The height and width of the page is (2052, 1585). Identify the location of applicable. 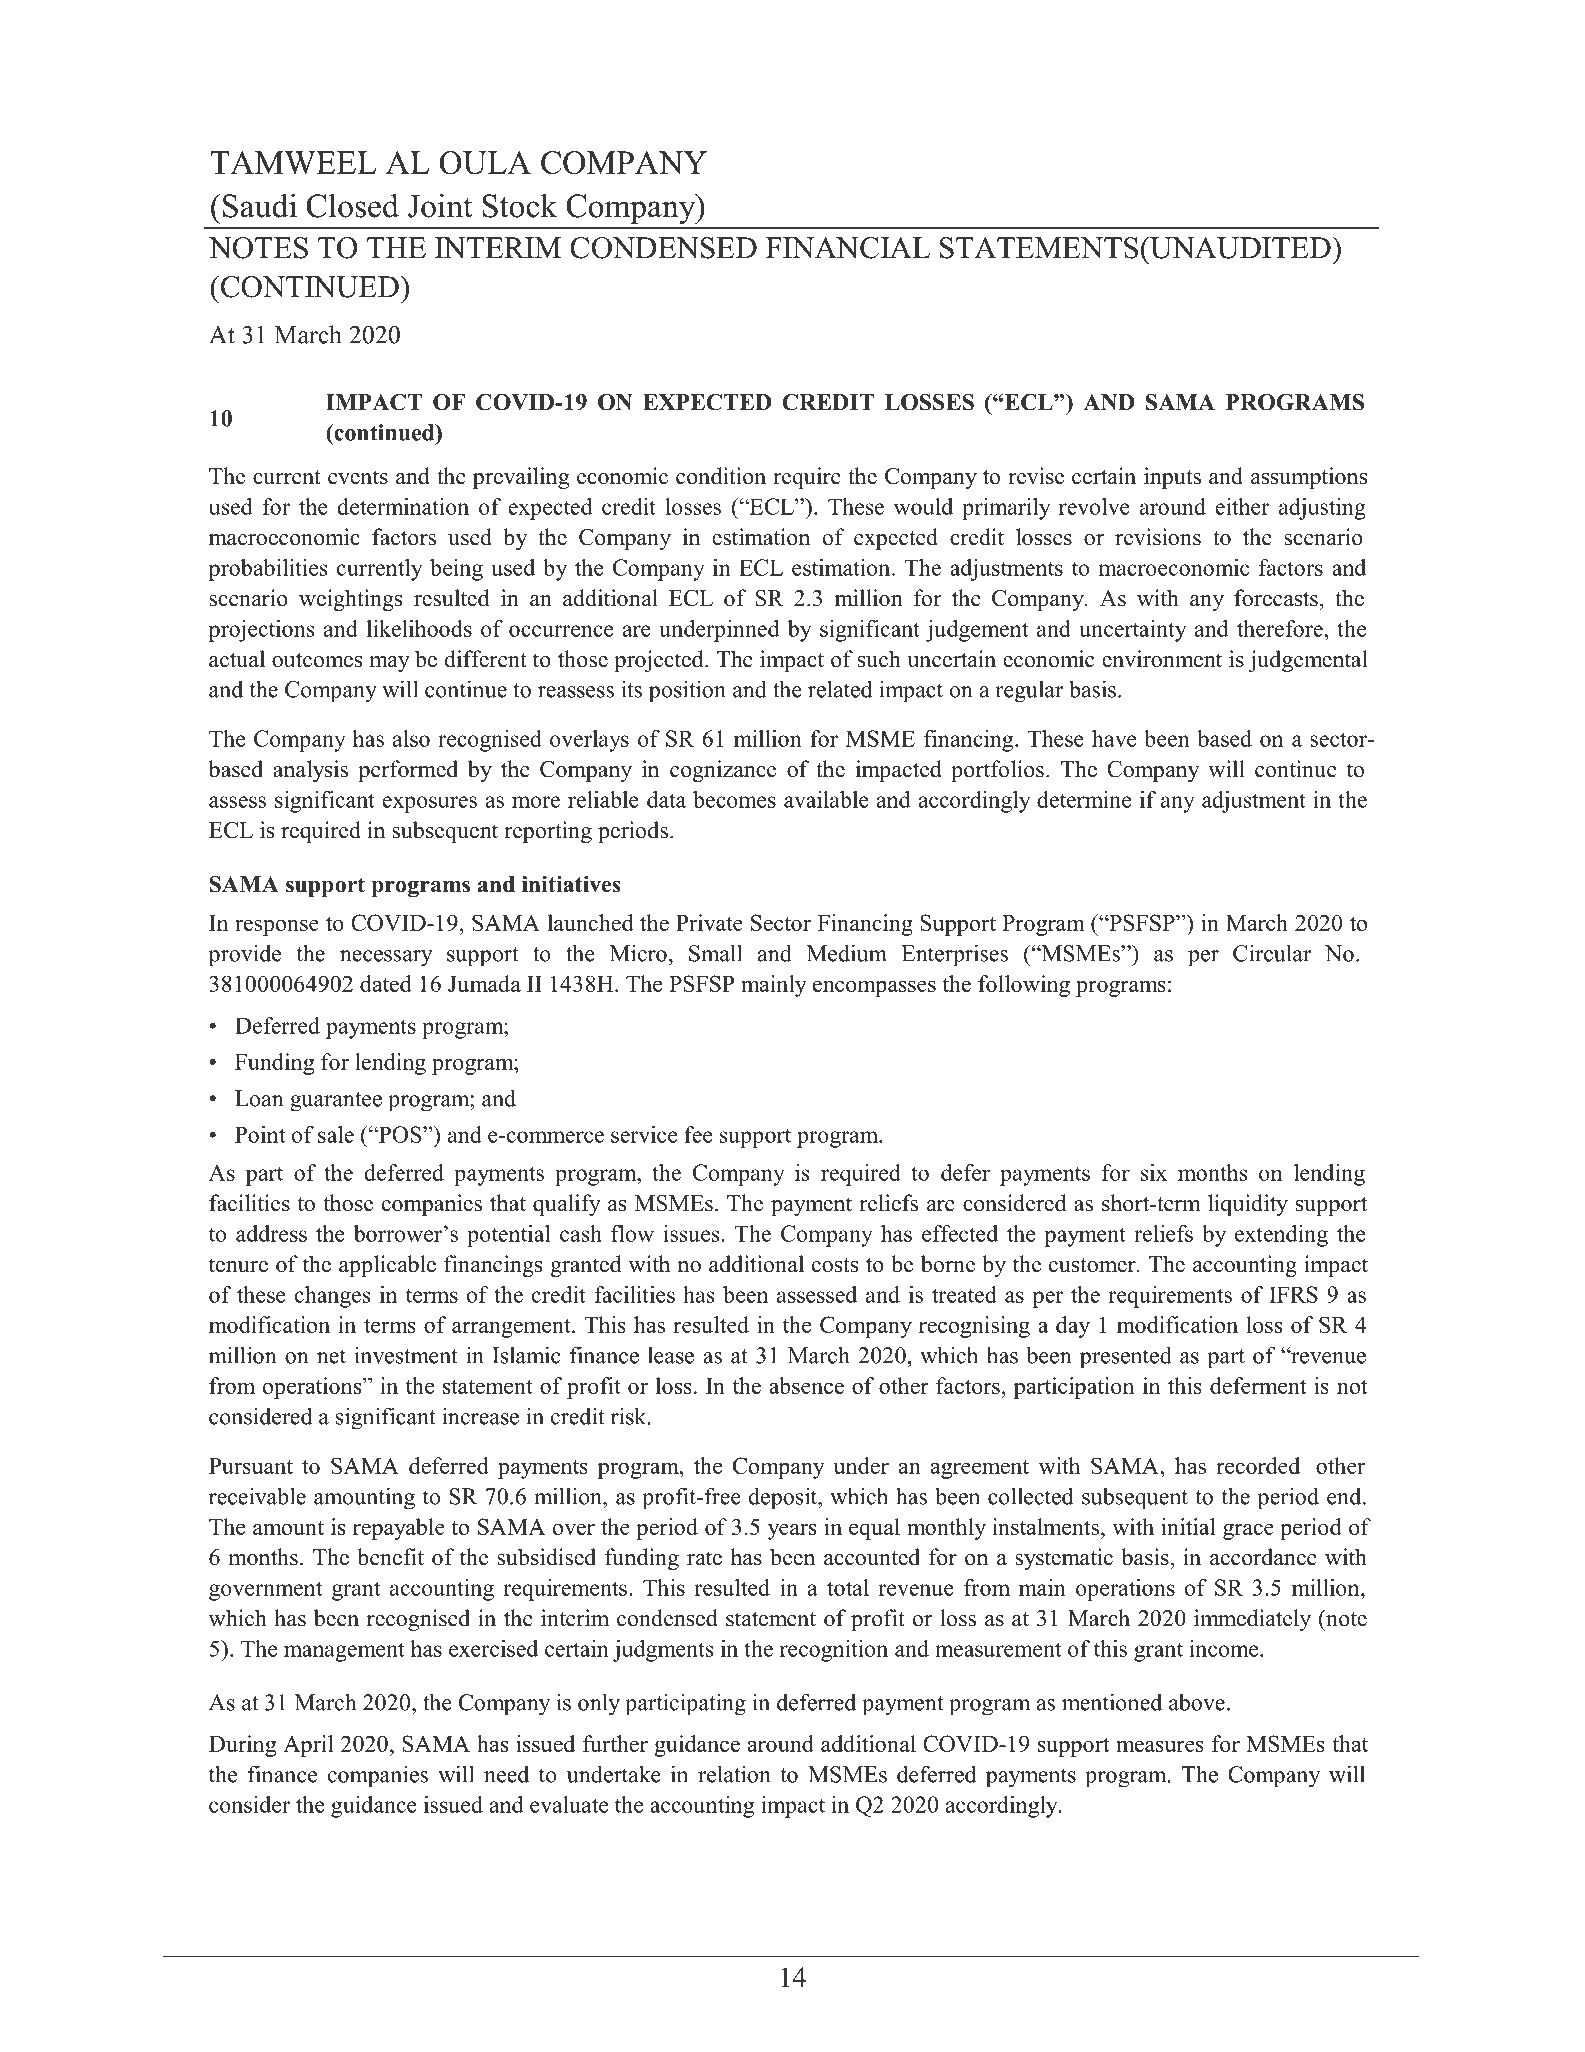
(387, 1266).
